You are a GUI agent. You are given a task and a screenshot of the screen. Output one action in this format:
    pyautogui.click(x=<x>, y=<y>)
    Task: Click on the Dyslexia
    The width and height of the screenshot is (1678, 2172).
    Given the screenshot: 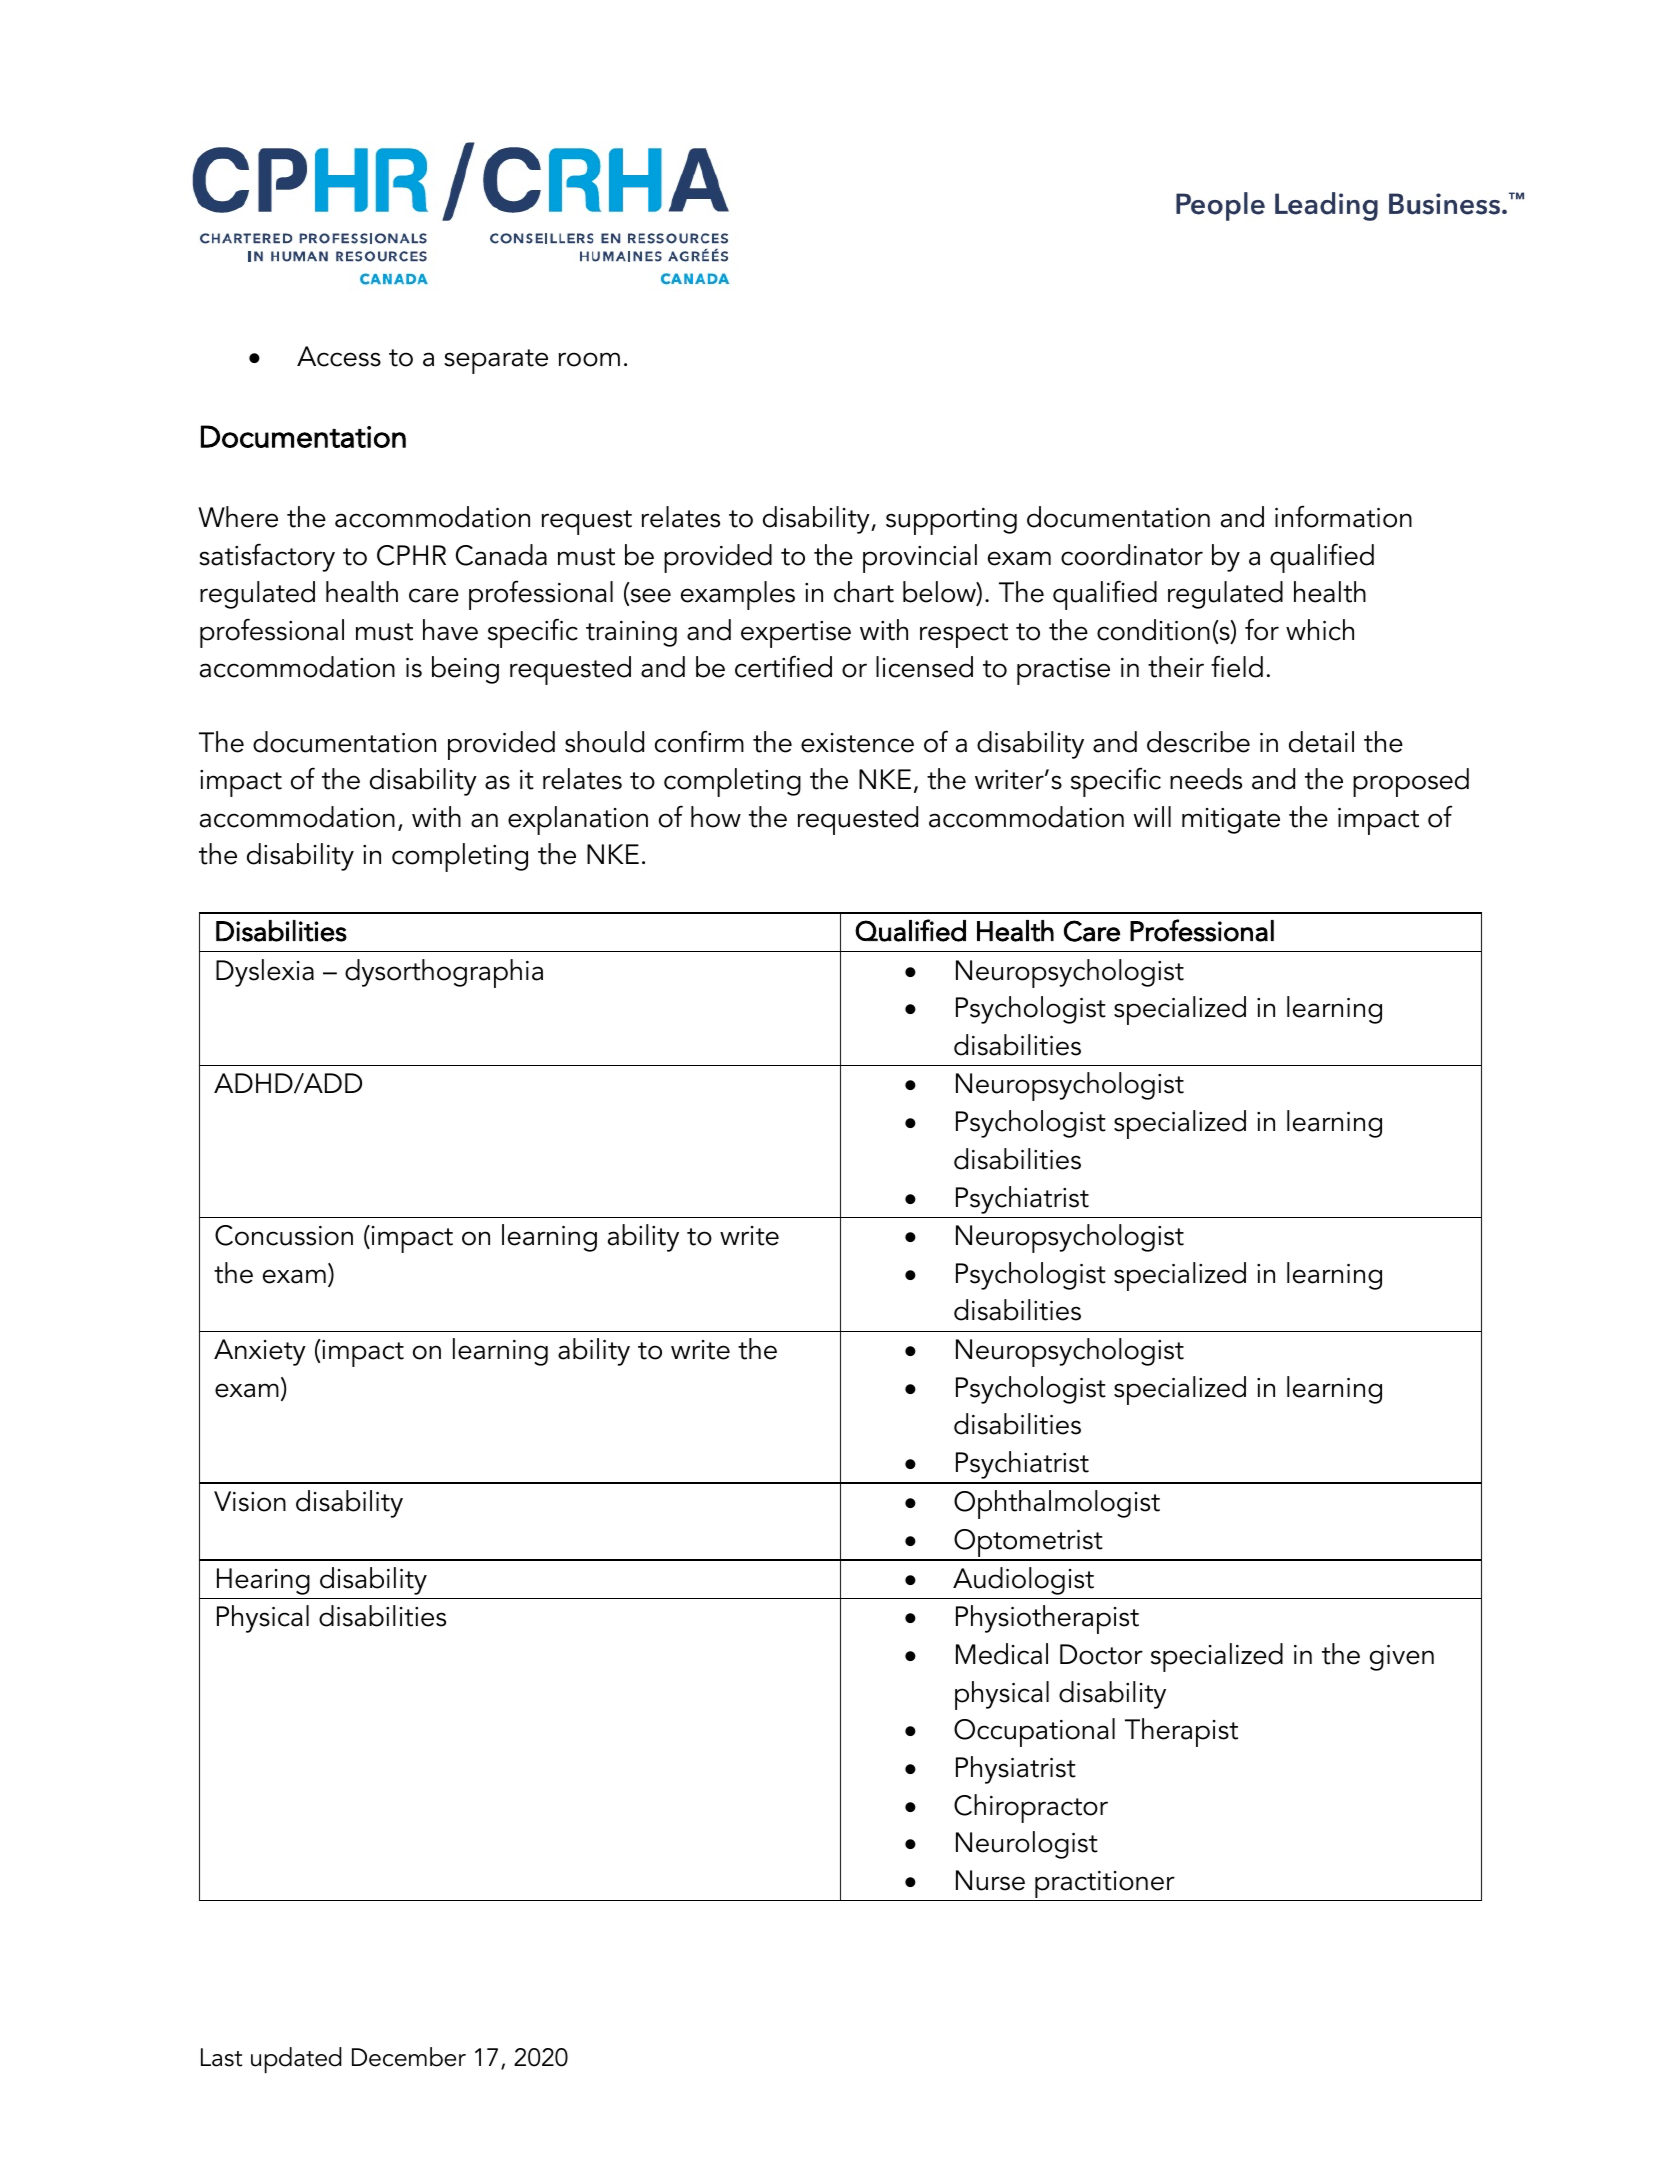 What is the action you would take?
    pyautogui.click(x=265, y=973)
